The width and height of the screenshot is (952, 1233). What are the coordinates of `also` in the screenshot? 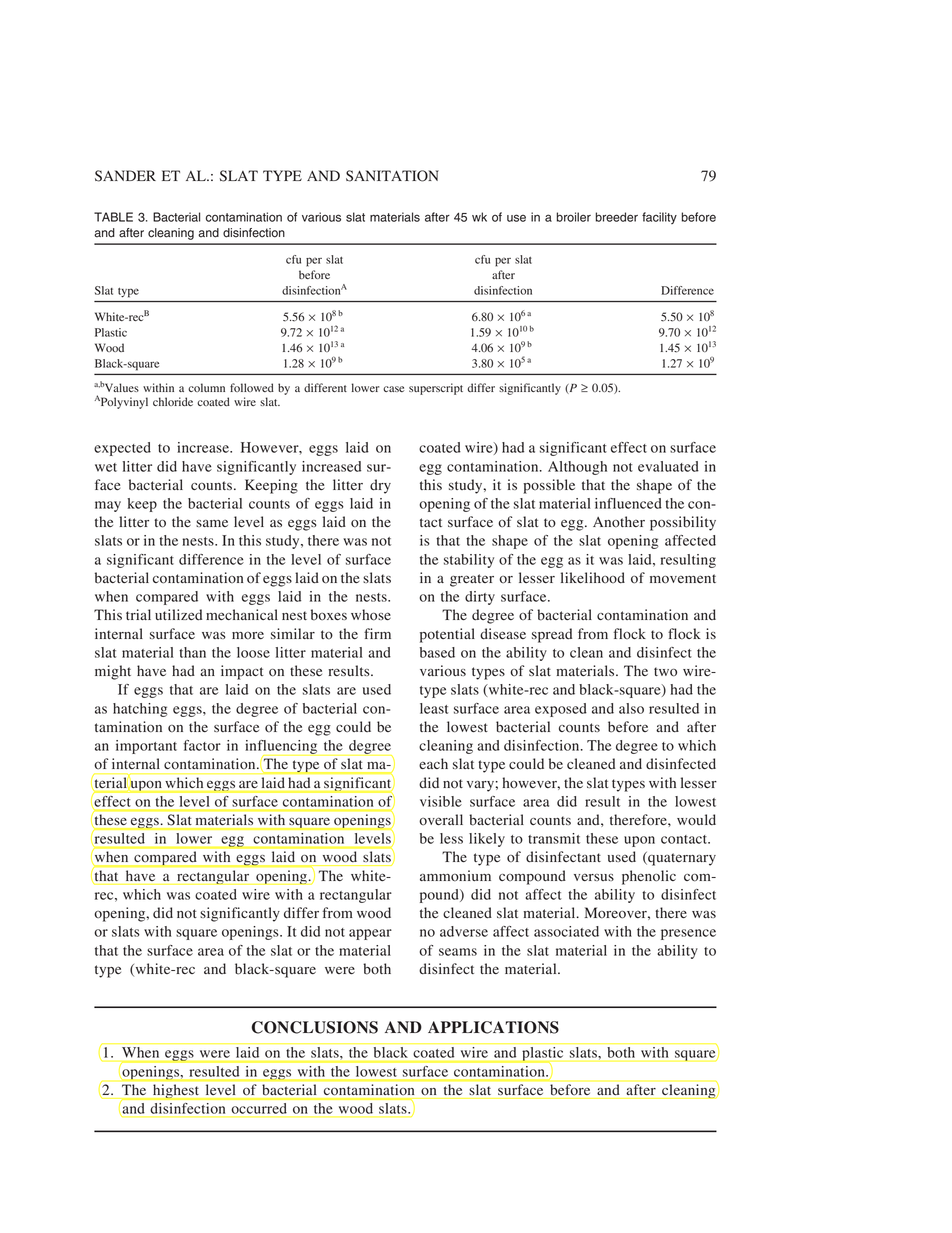 It's located at (631, 708).
